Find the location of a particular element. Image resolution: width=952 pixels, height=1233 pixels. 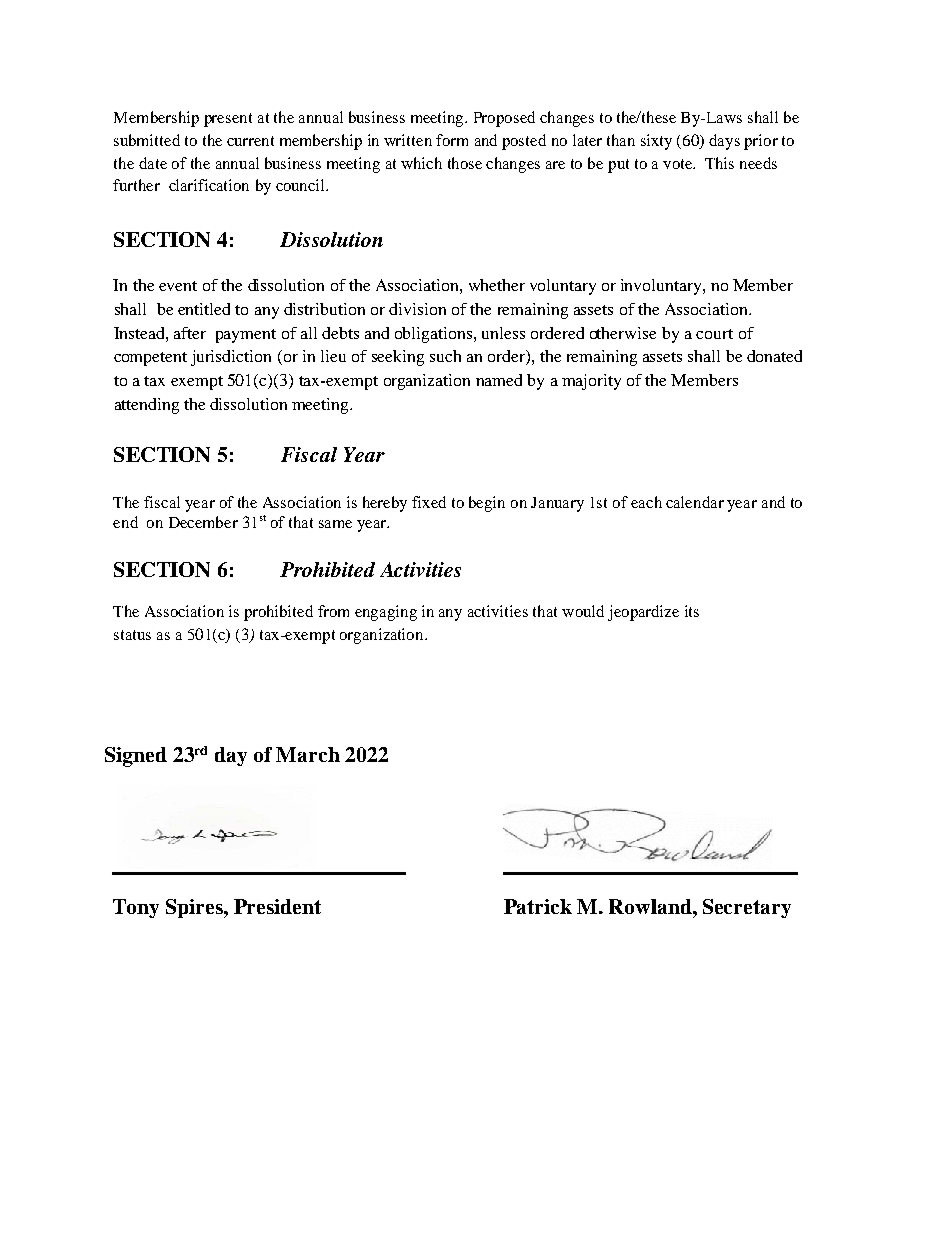

fixed is located at coordinates (429, 502).
